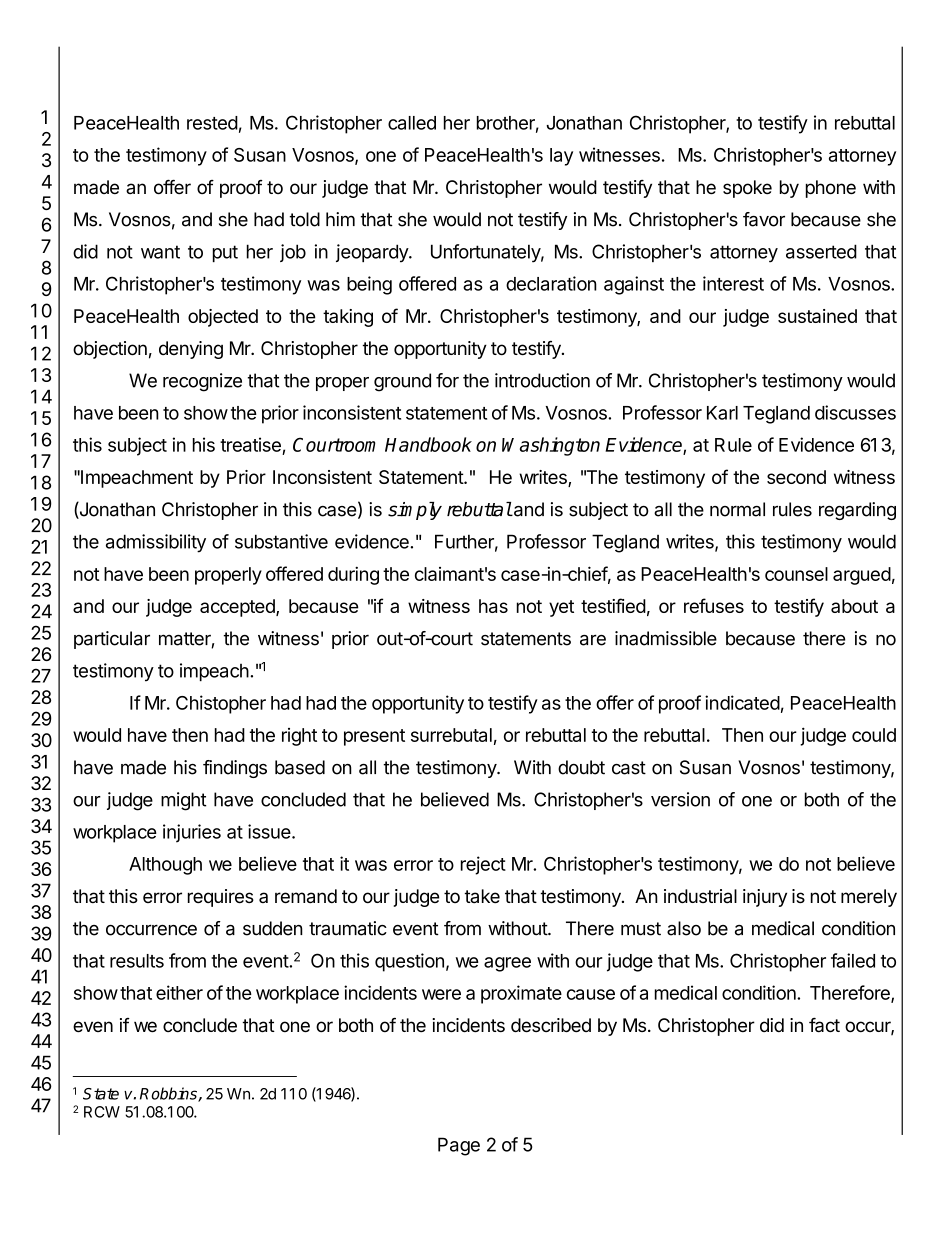 The width and height of the screenshot is (952, 1233). Describe the element at coordinates (102, 1112) in the screenshot. I see `RCW` at that location.
